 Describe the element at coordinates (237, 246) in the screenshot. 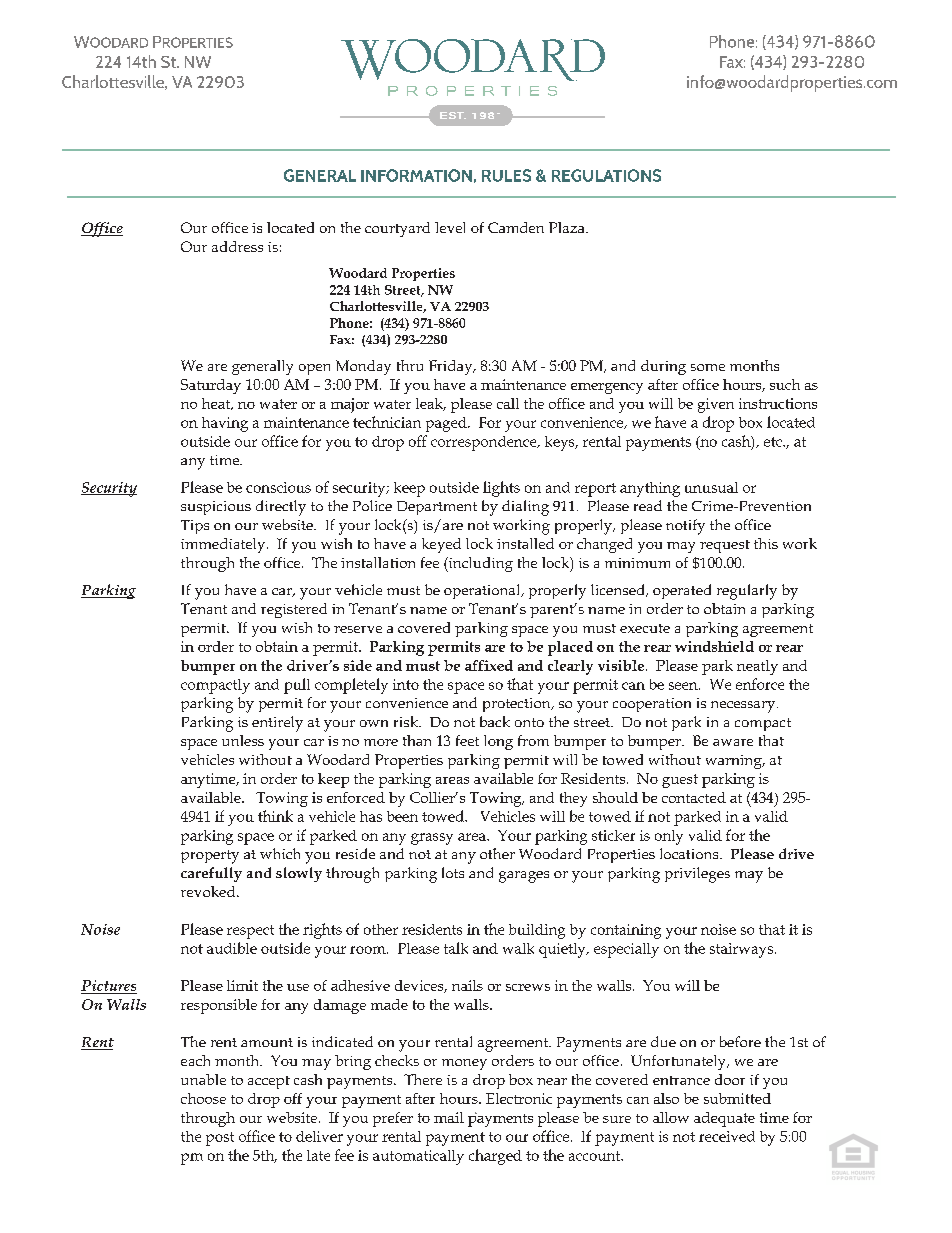

I see `address` at that location.
